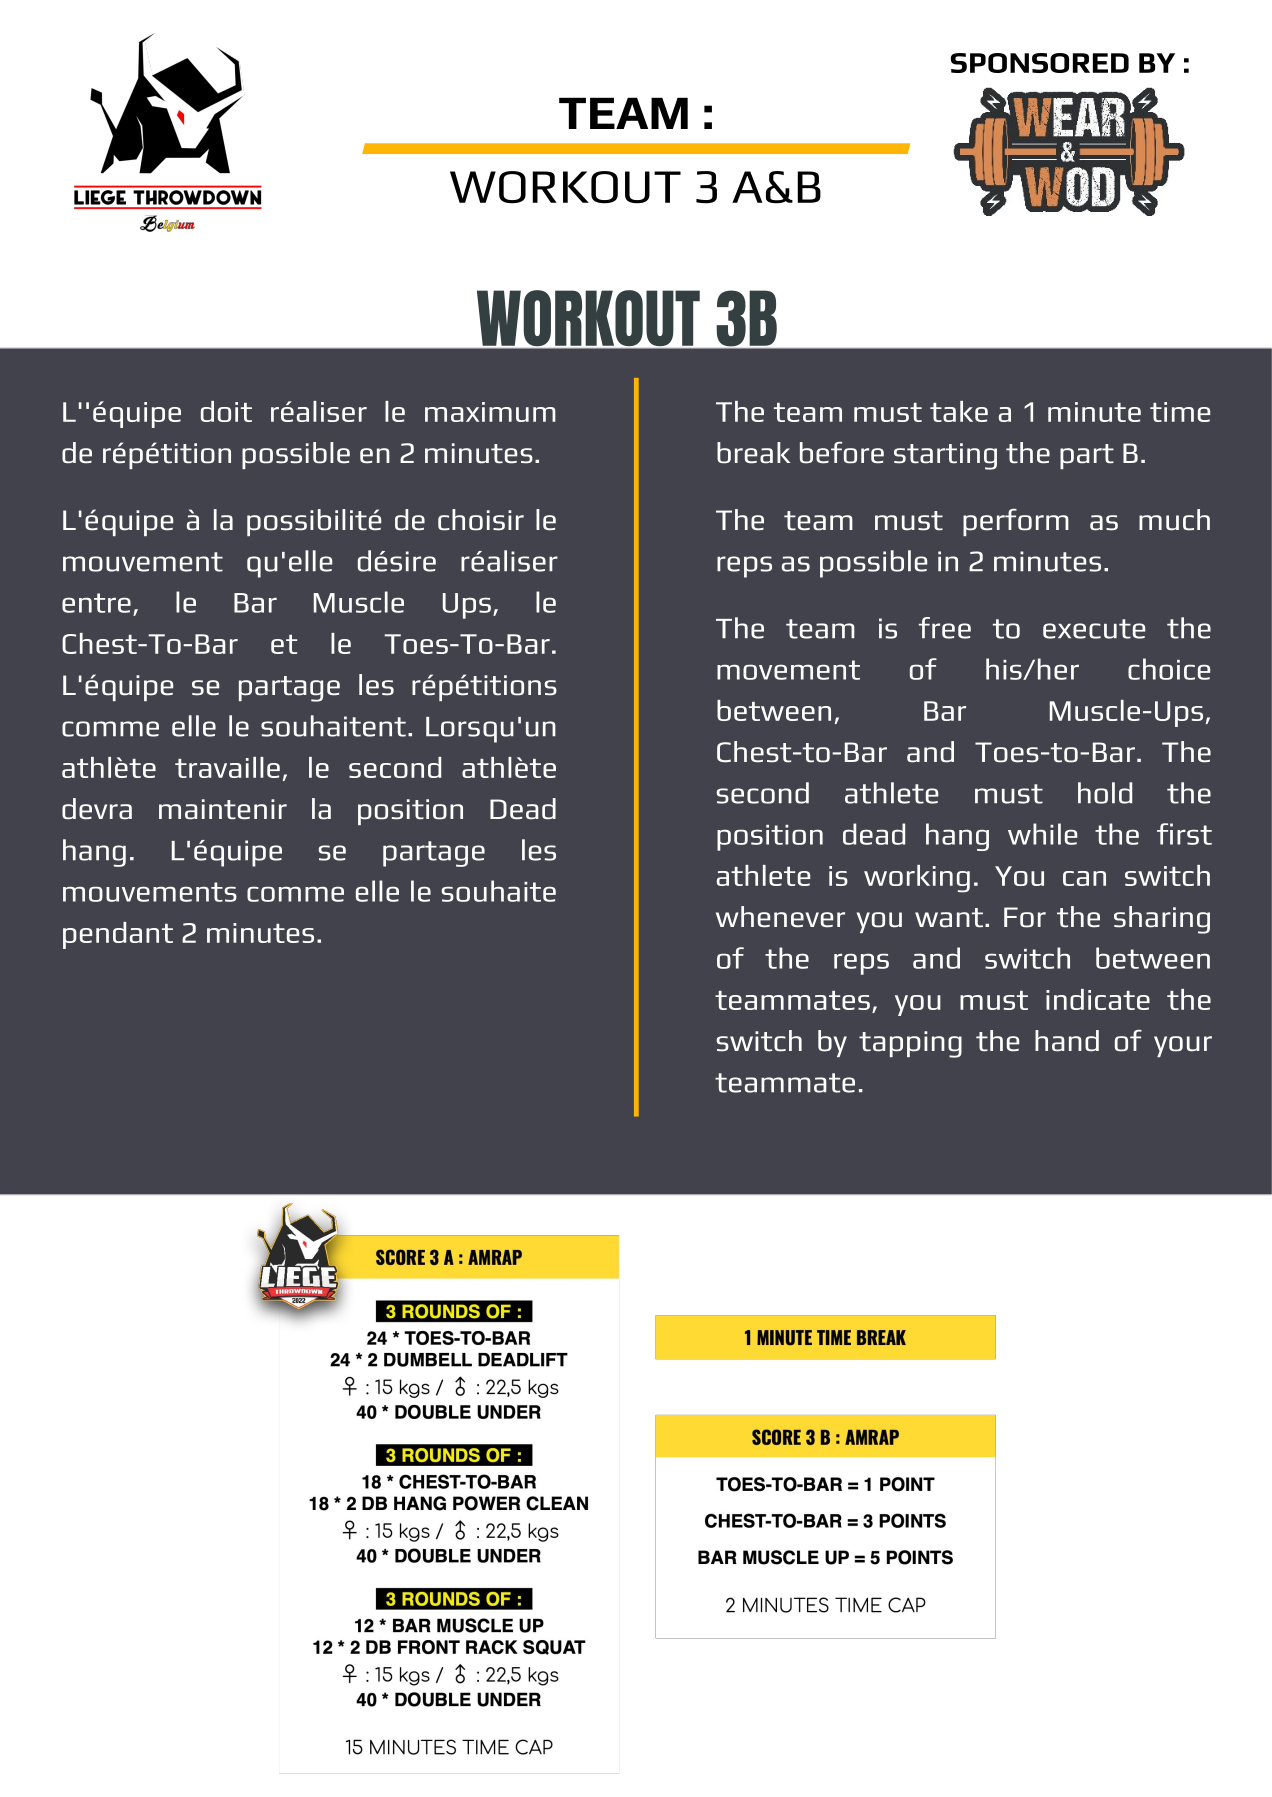 The height and width of the image is (1797, 1272). Describe the element at coordinates (753, 453) in the image. I see `break` at that location.
